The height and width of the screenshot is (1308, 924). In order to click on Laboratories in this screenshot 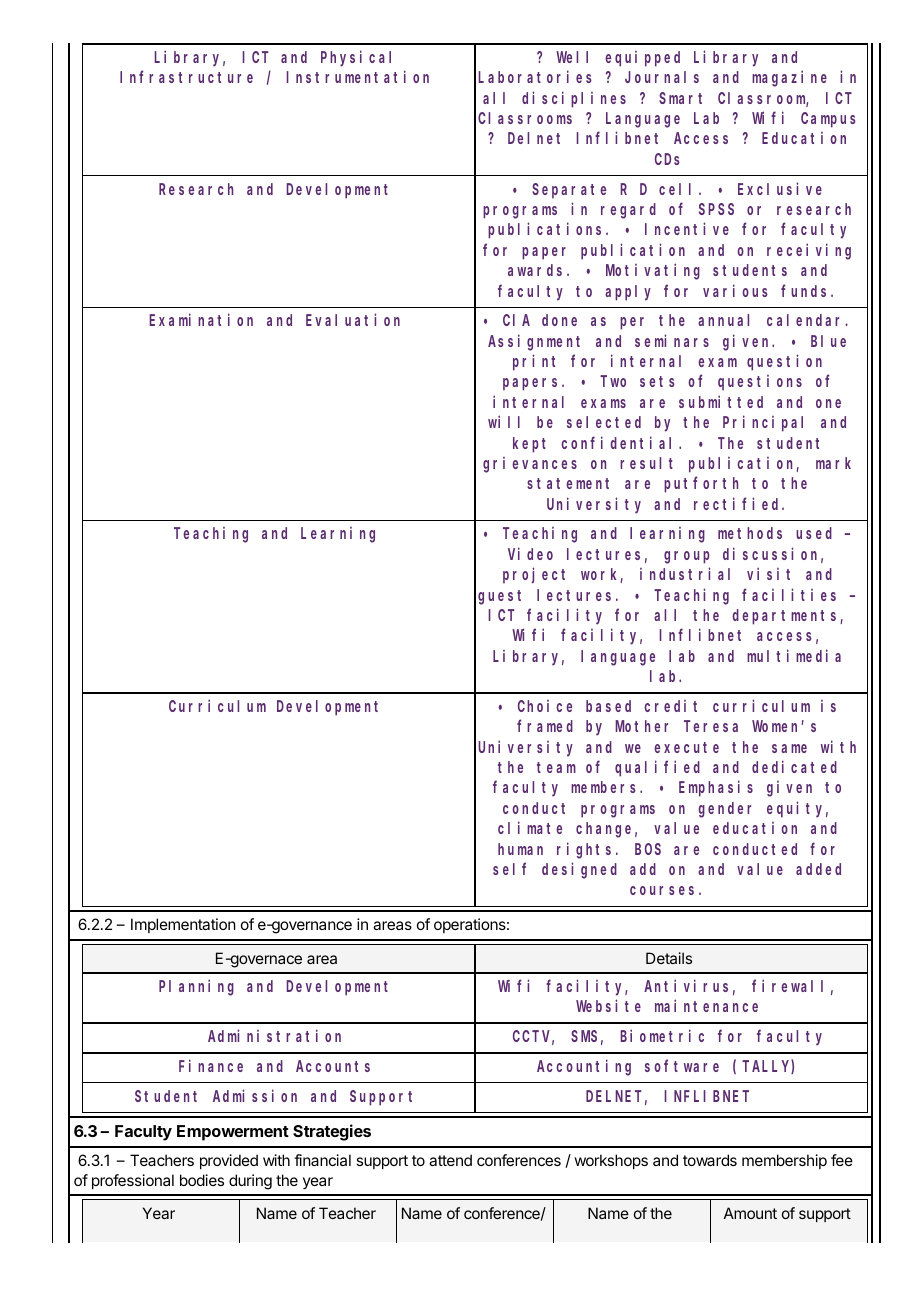, I will do `click(535, 77)`.
